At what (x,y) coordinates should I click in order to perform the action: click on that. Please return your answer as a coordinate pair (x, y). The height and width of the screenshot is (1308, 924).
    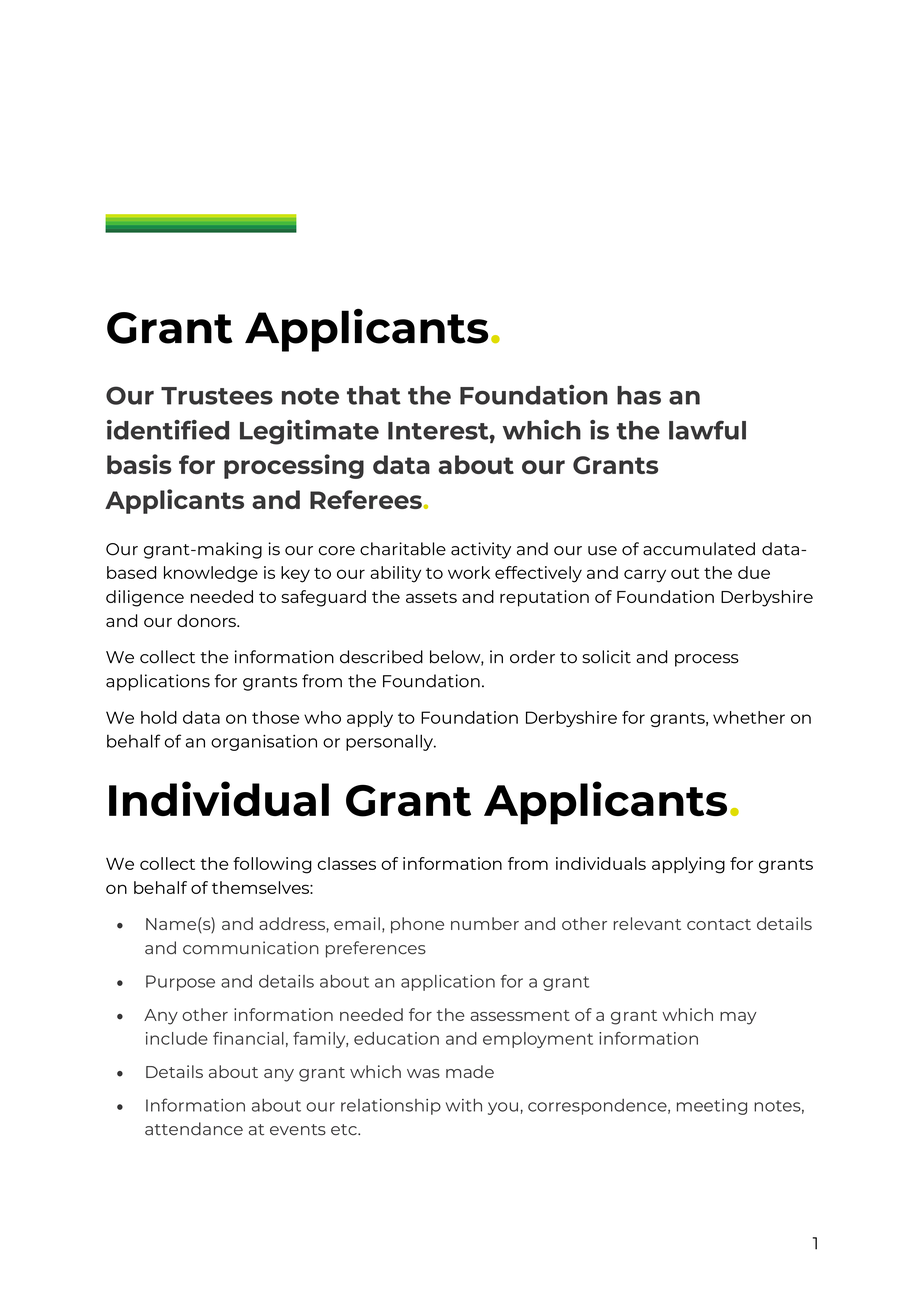
    Looking at the image, I should click on (374, 395).
